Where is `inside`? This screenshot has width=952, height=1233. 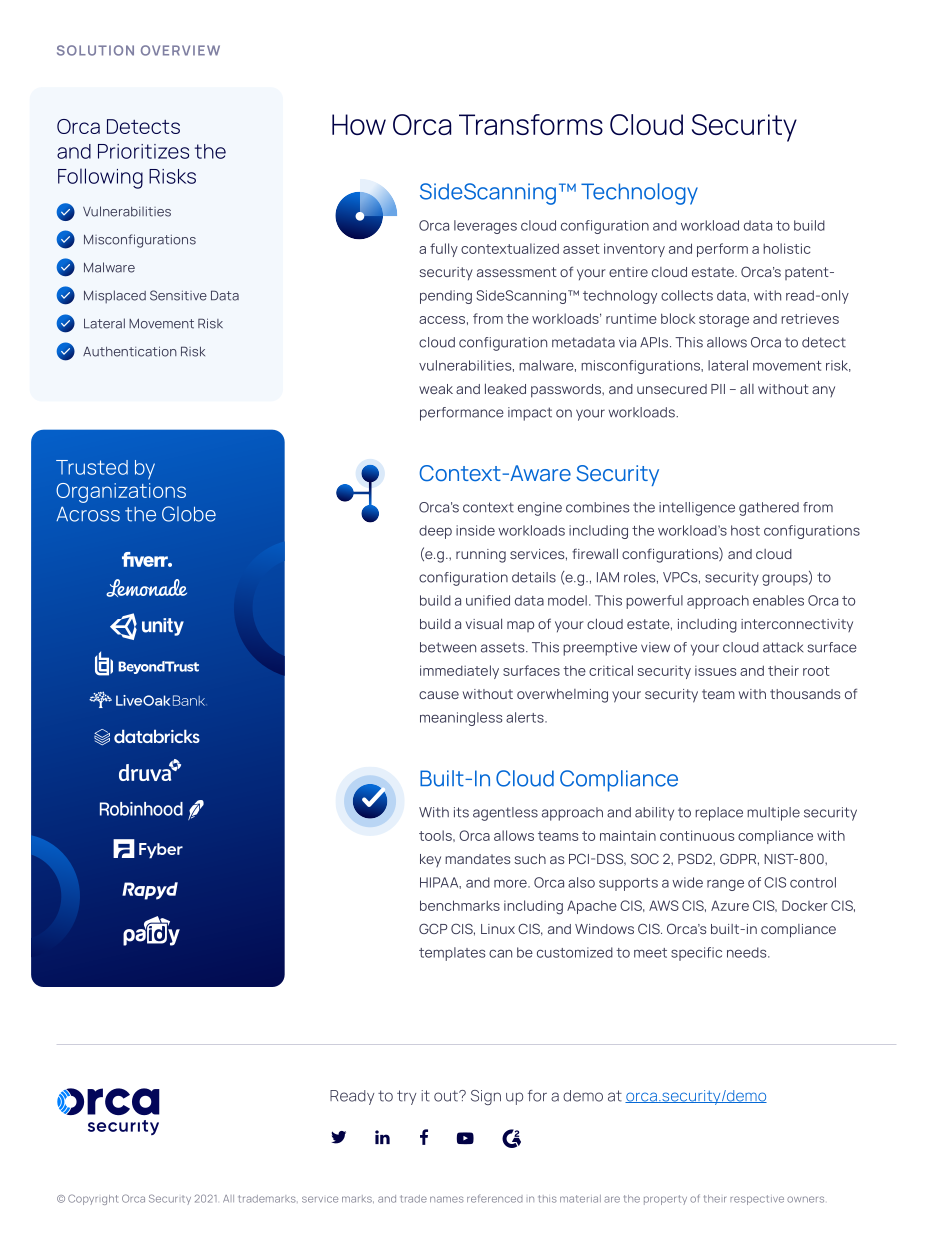 inside is located at coordinates (475, 530).
